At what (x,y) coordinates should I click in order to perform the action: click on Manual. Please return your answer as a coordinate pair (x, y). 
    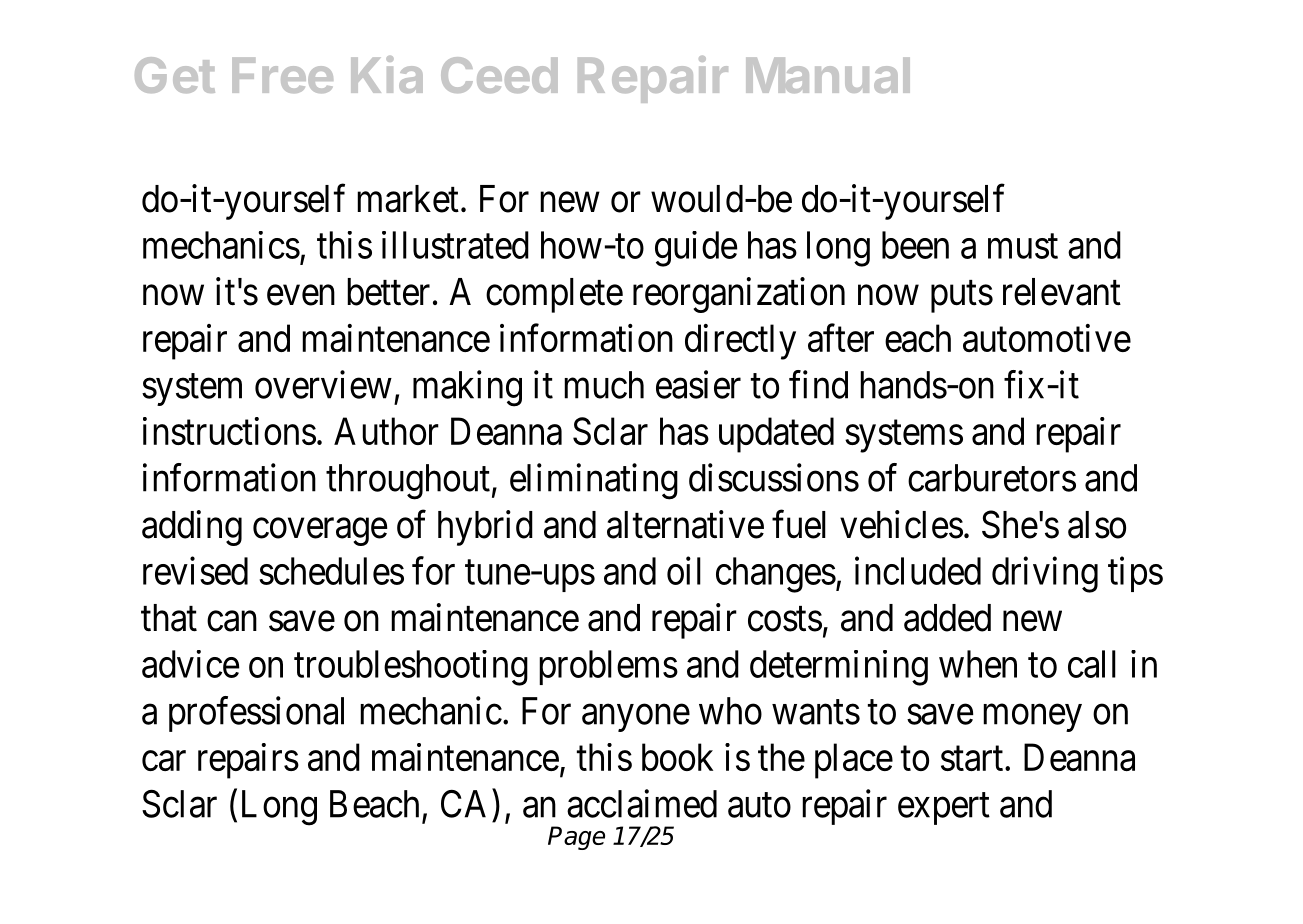
    Looking at the image, I should click on (828, 75).
